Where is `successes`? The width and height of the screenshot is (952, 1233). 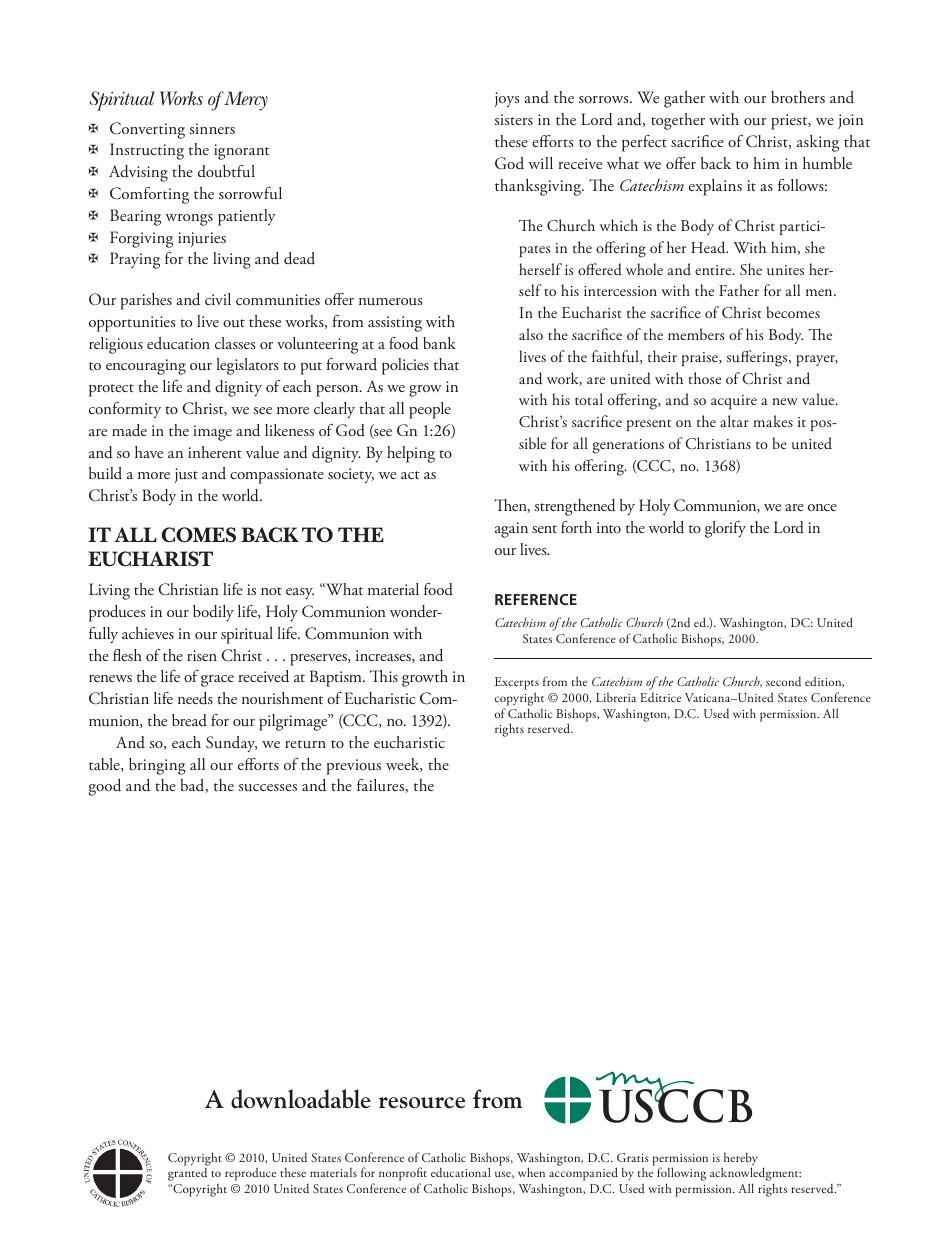 successes is located at coordinates (267, 788).
